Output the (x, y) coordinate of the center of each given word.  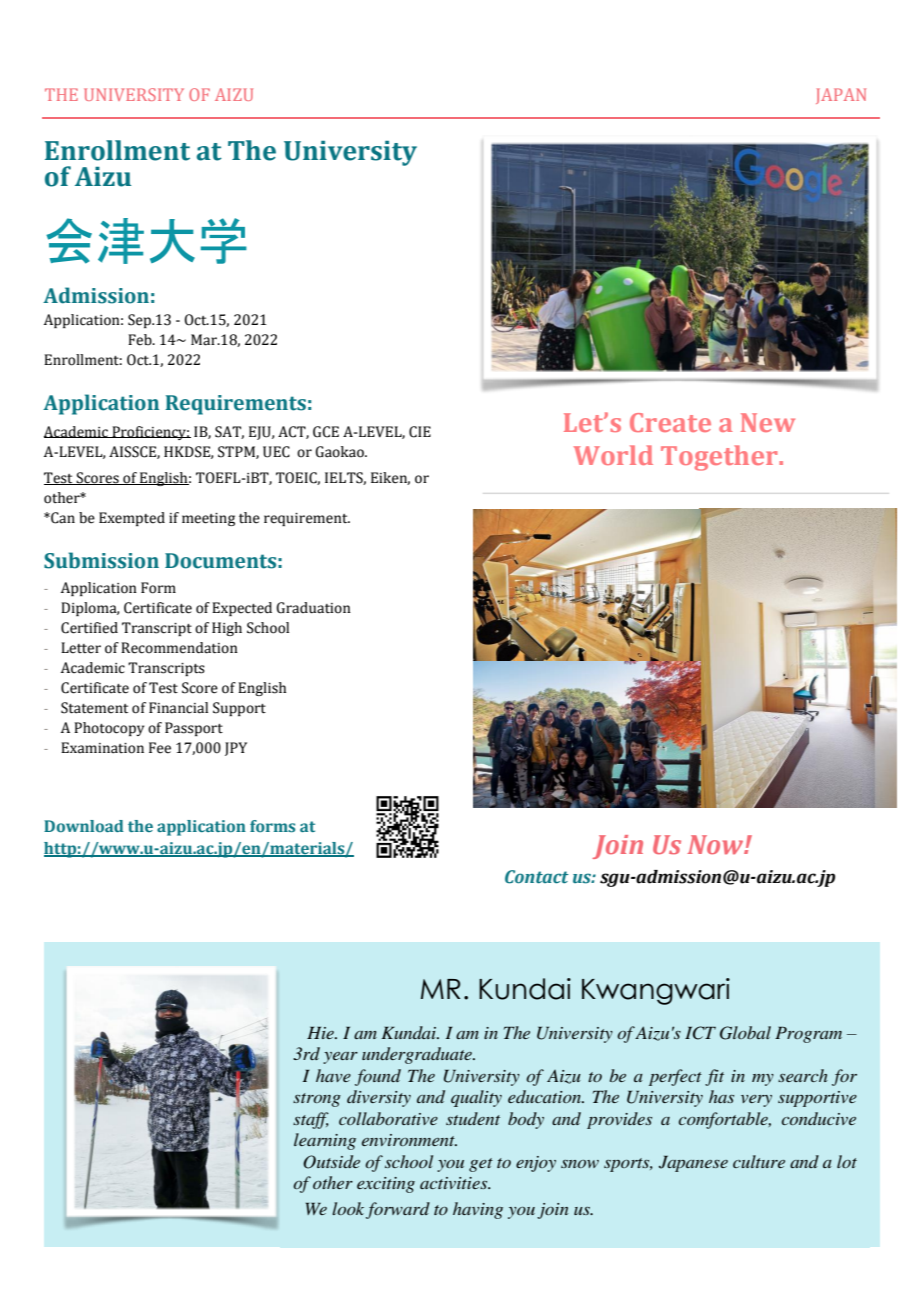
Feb (141, 340)
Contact (537, 877)
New (768, 422)
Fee (160, 748)
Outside (331, 1162)
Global (745, 1033)
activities (455, 1183)
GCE (326, 432)
